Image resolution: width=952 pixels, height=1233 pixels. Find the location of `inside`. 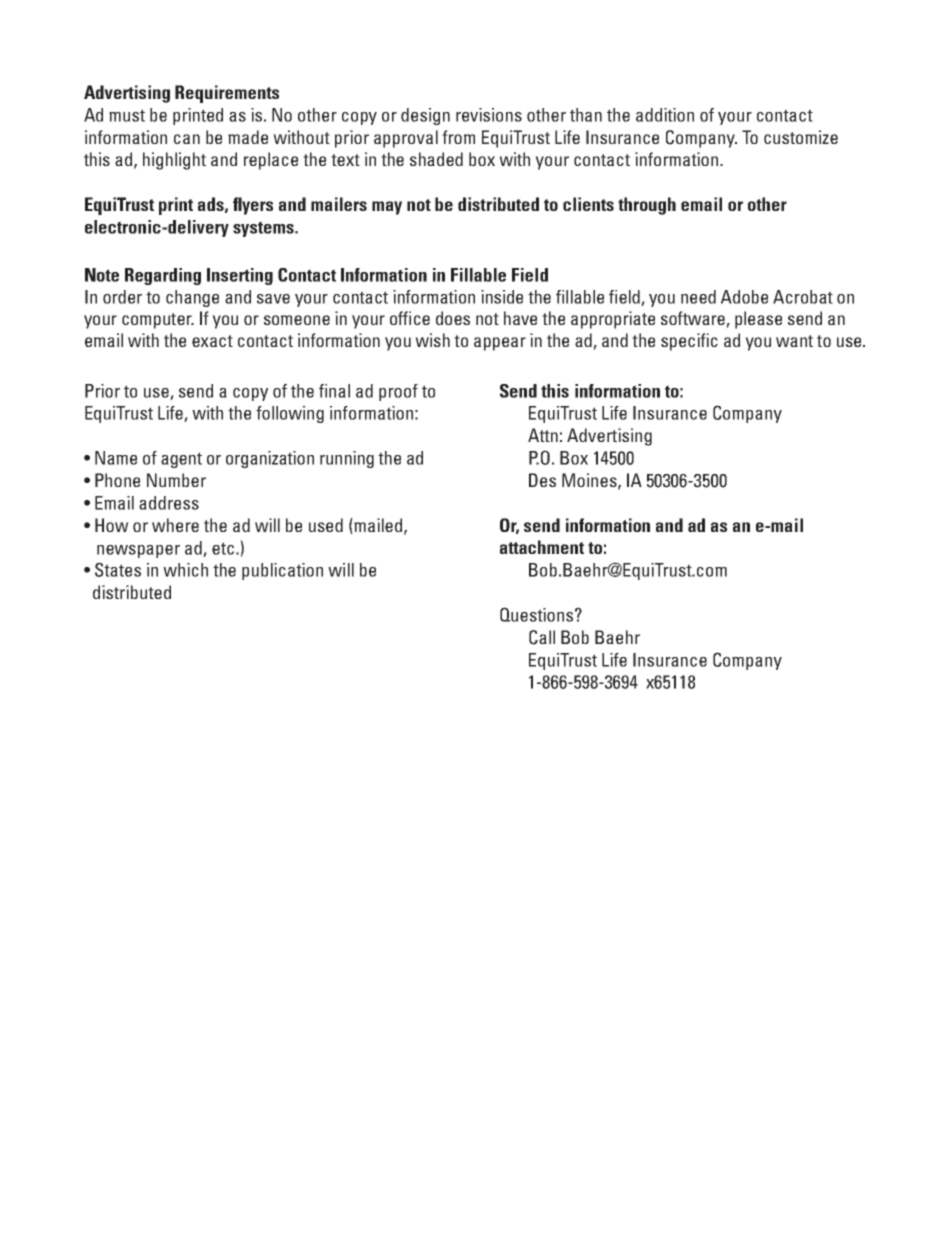

inside is located at coordinates (502, 297).
